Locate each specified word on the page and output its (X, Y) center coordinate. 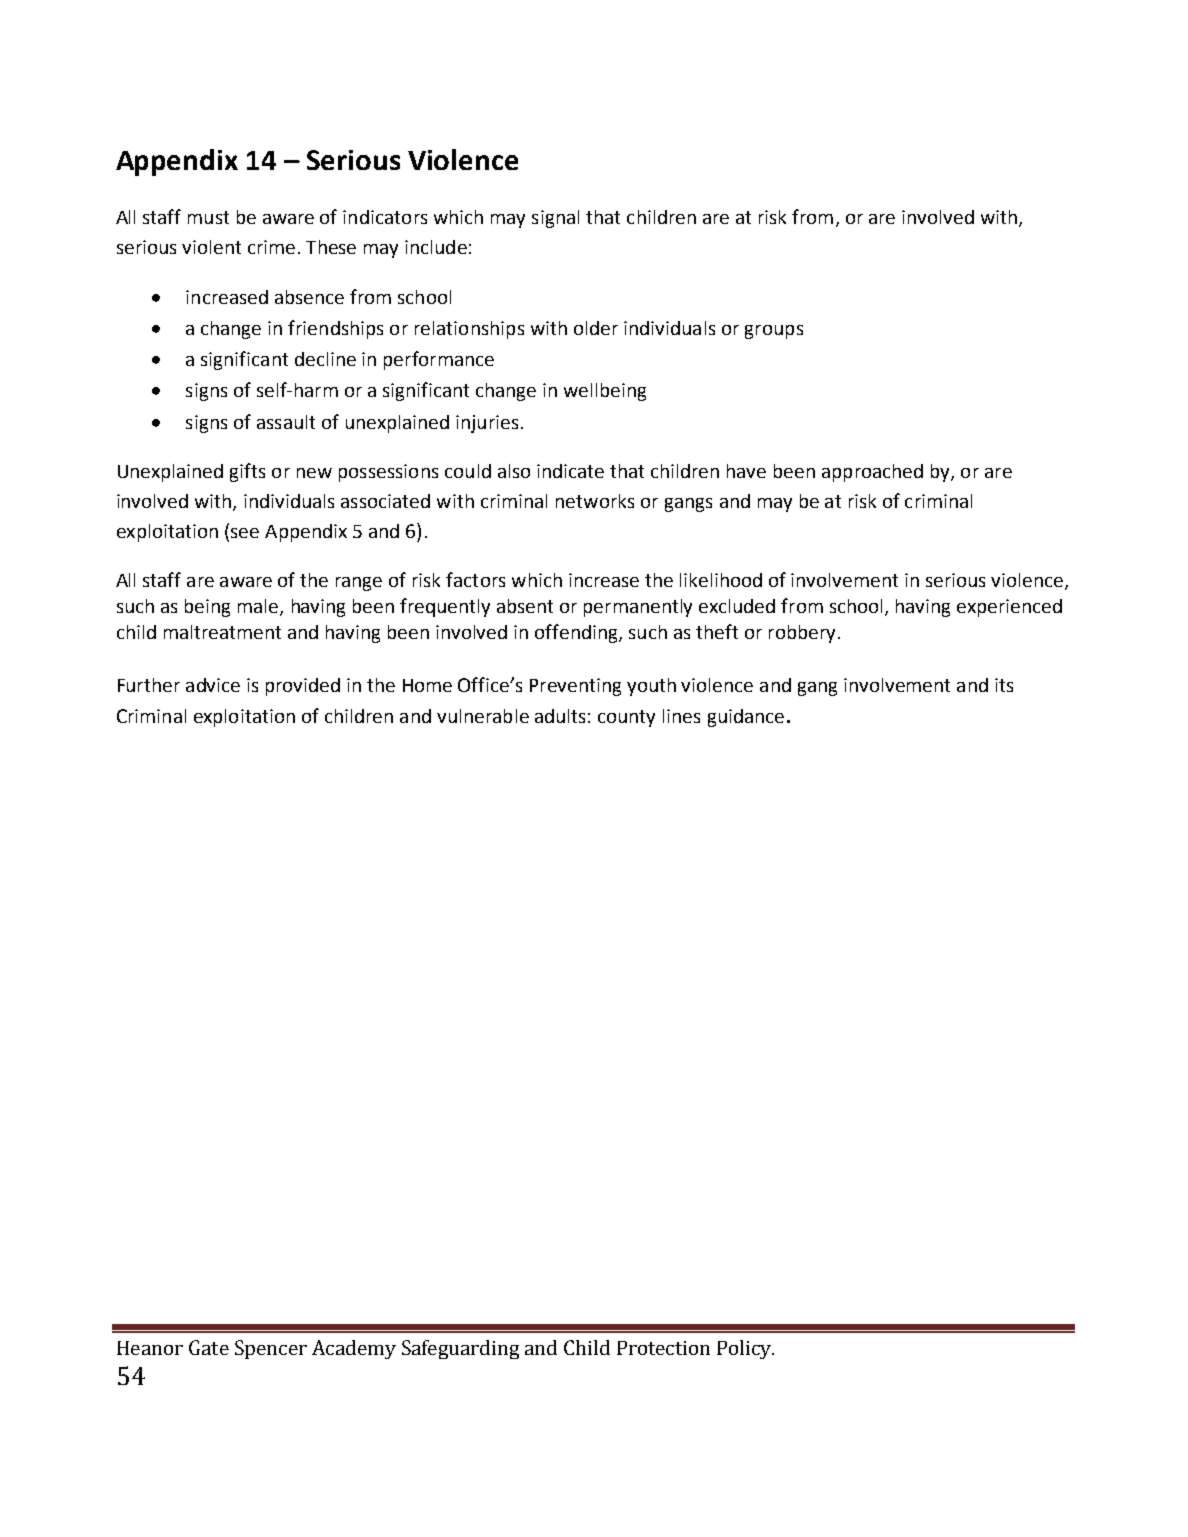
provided (303, 687)
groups (774, 332)
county (626, 718)
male (259, 607)
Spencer (271, 1349)
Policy (745, 1349)
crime (271, 247)
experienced (1009, 608)
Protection (663, 1348)
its (1004, 685)
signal (555, 219)
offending (577, 633)
